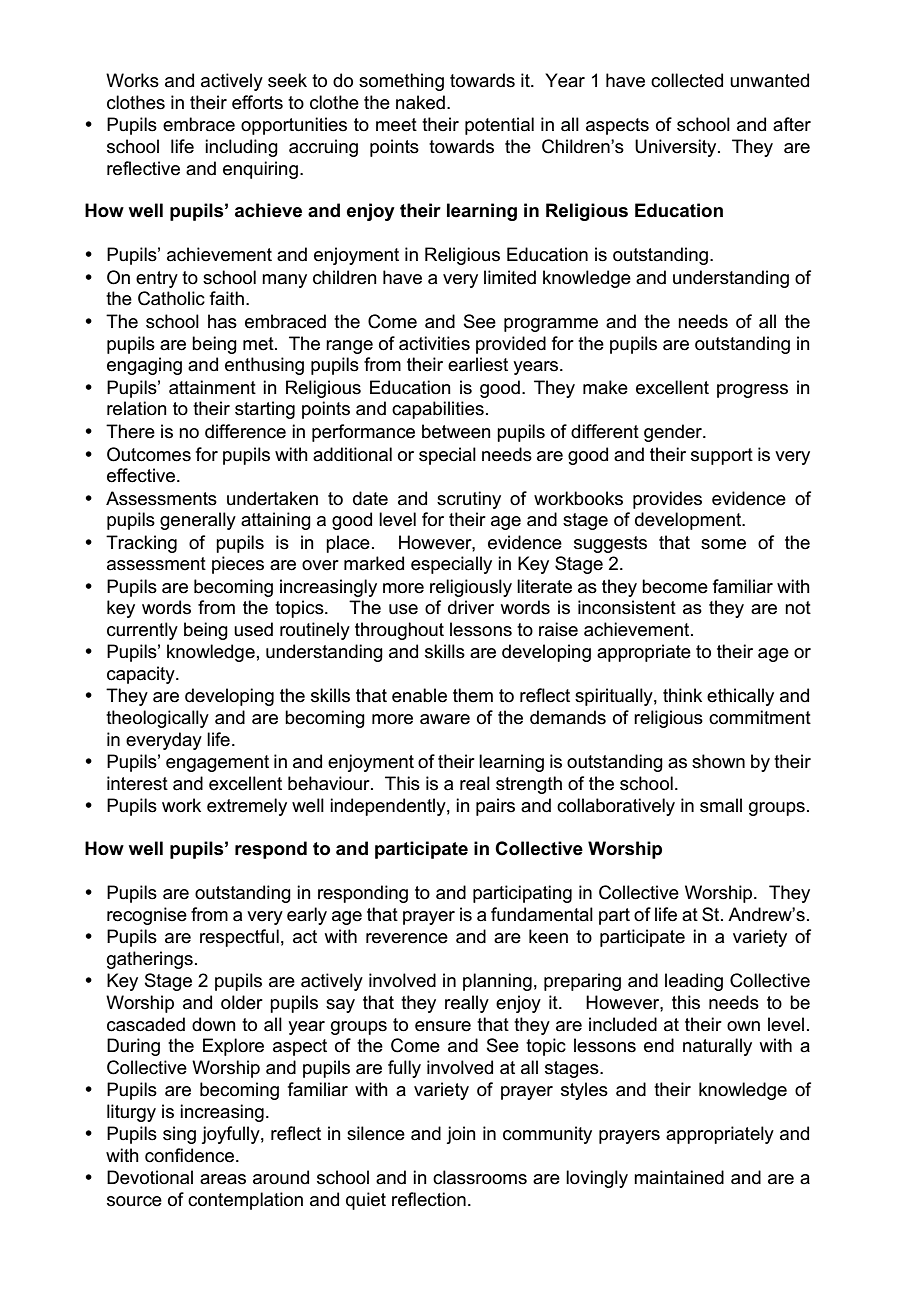 This document has width=924, height=1308. I want to click on classrooms, so click(480, 1177).
